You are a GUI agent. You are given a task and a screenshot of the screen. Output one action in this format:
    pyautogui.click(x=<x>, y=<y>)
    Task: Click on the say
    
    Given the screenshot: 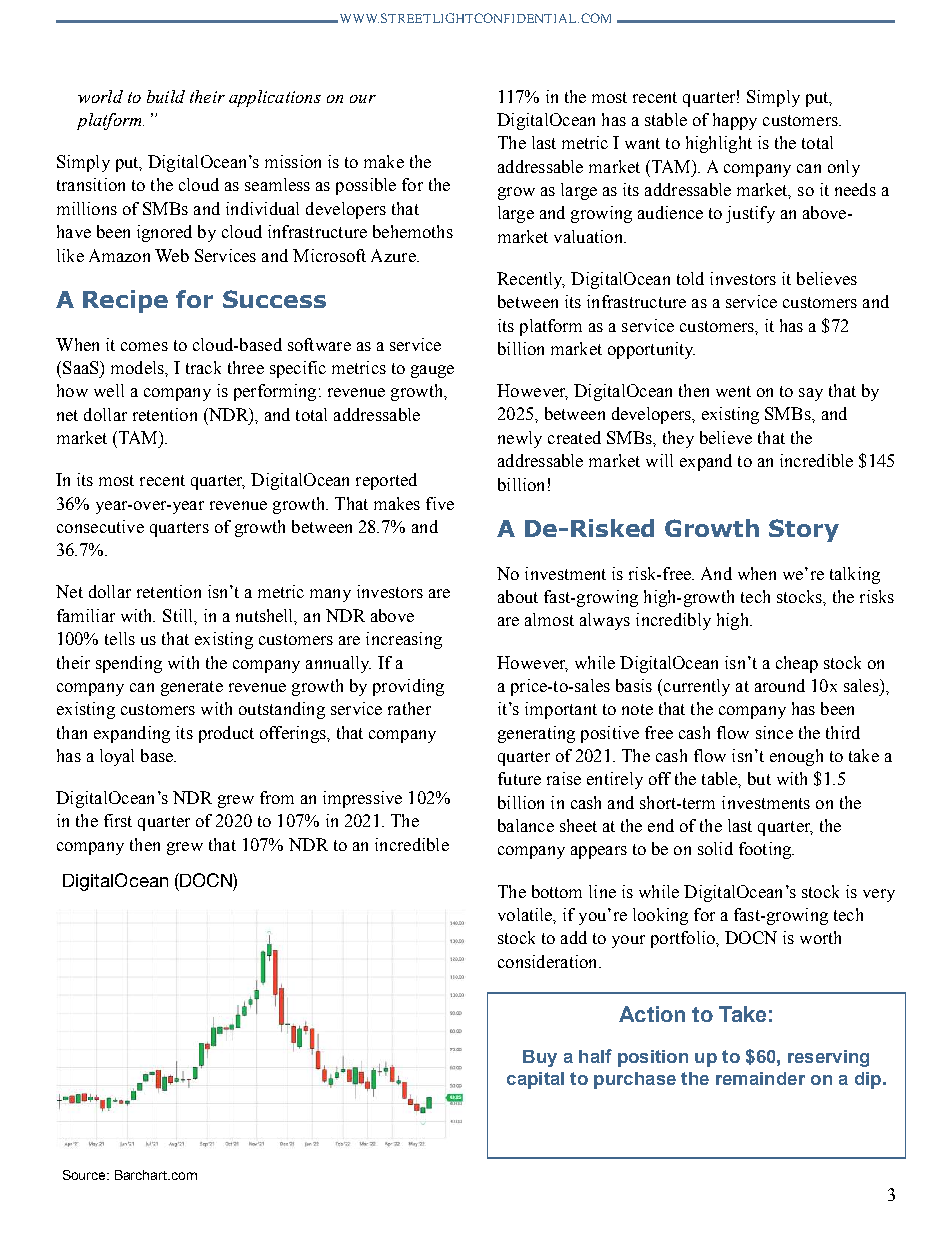 What is the action you would take?
    pyautogui.click(x=811, y=394)
